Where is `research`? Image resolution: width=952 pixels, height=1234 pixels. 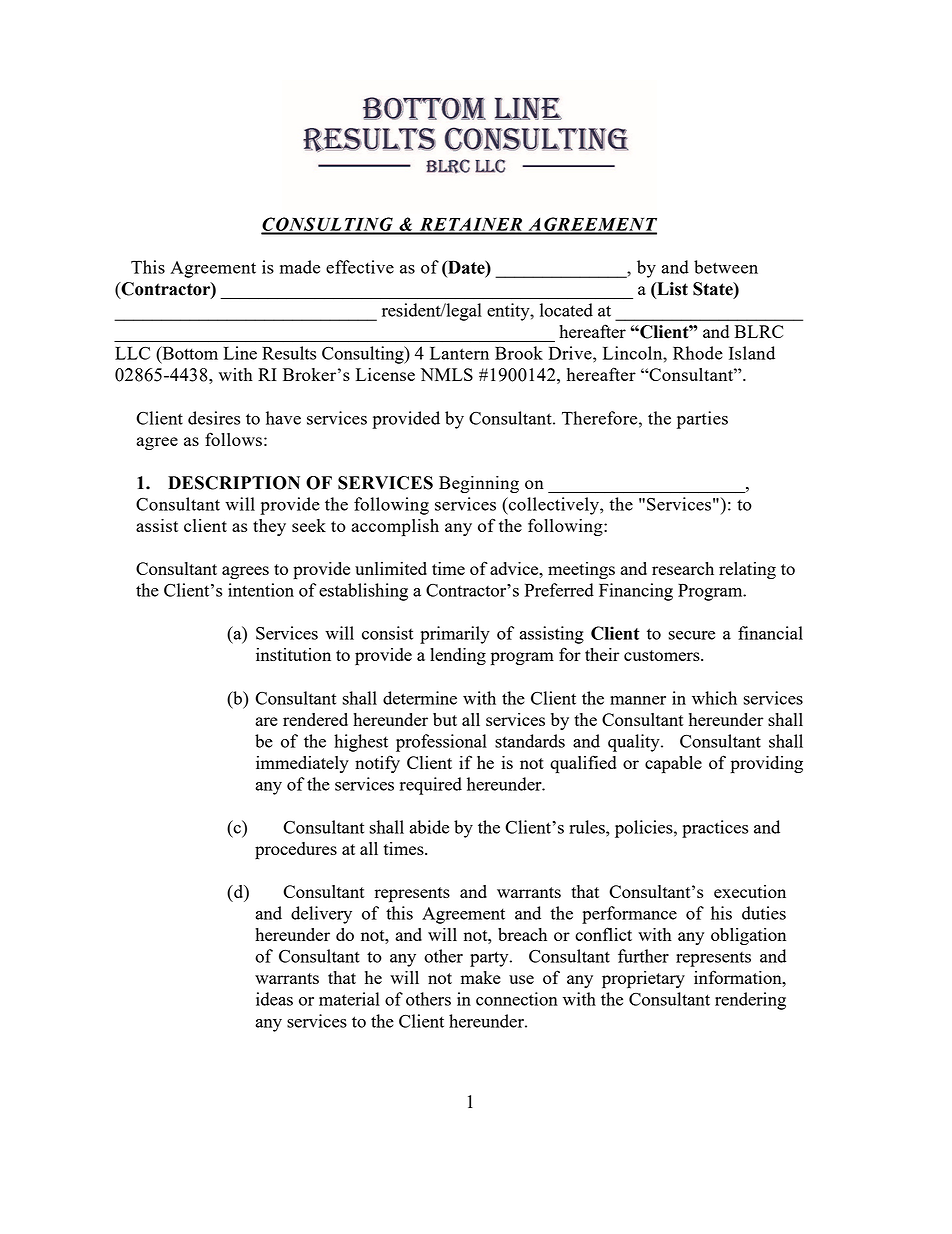 research is located at coordinates (683, 568).
